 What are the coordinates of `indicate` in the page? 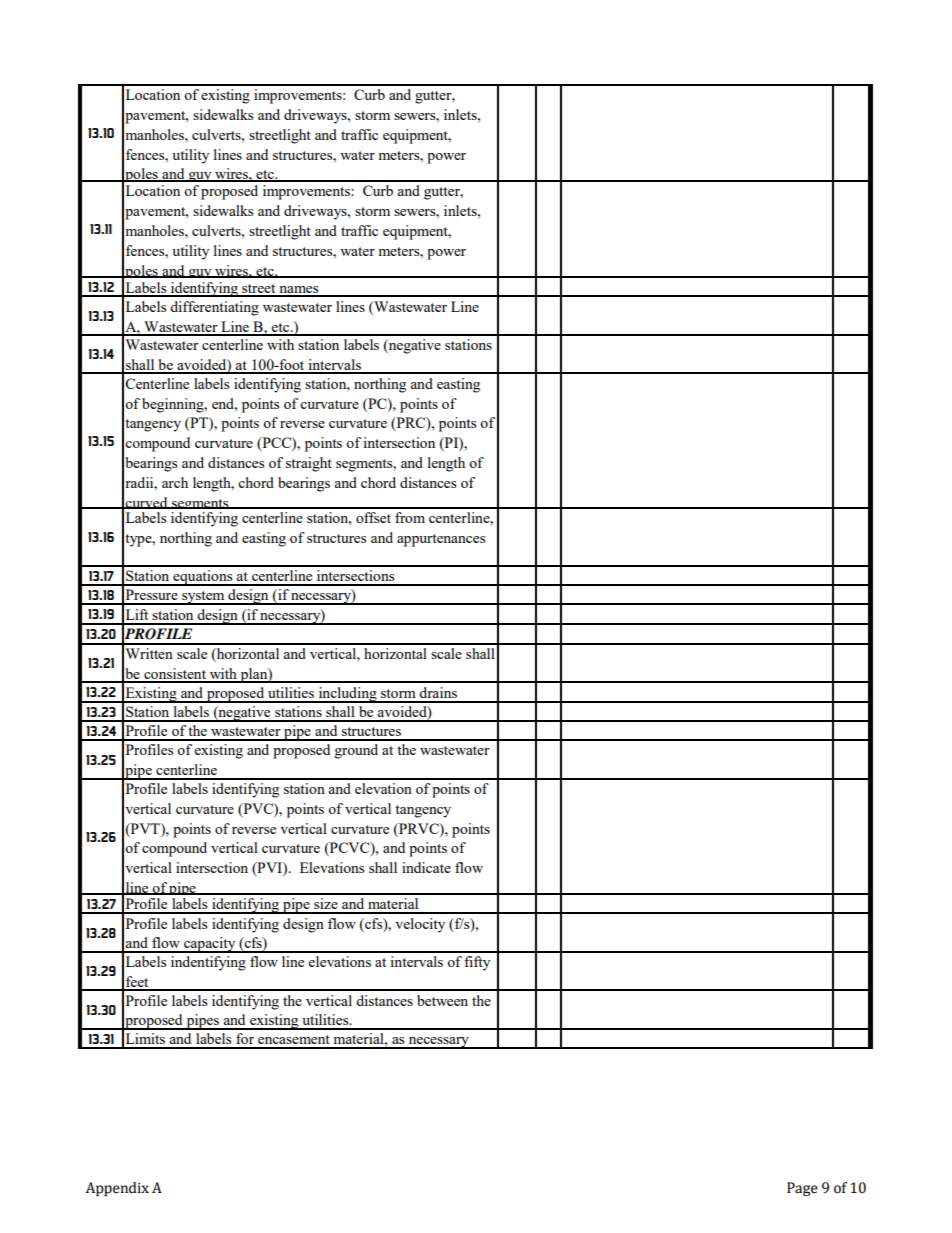 It's located at (426, 867).
